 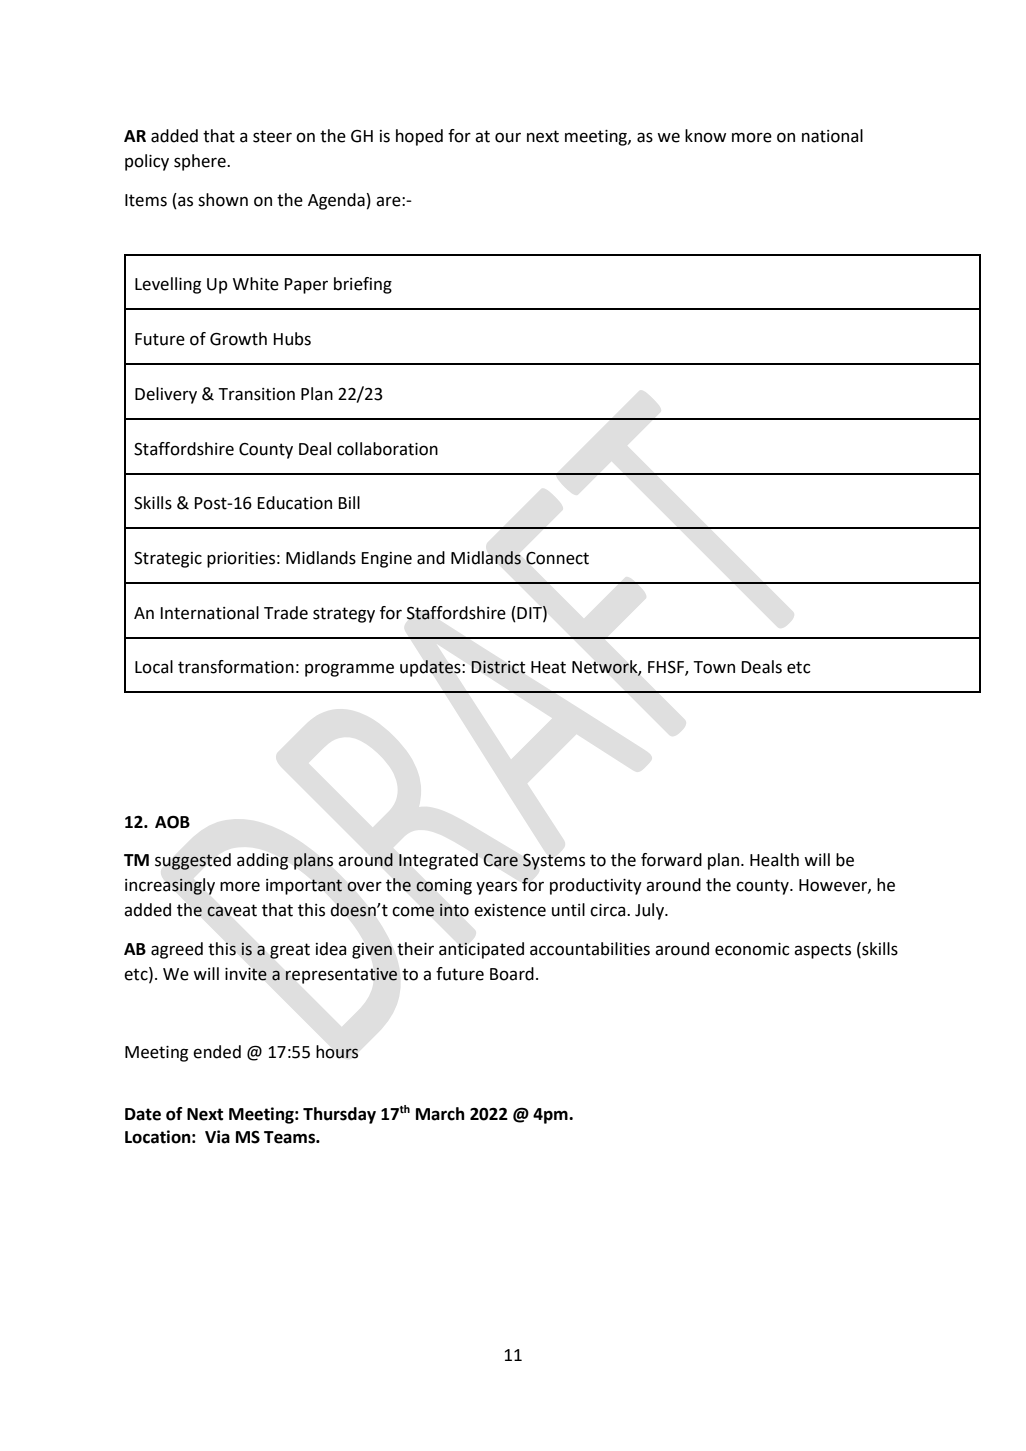 I want to click on Via, so click(x=217, y=1137).
